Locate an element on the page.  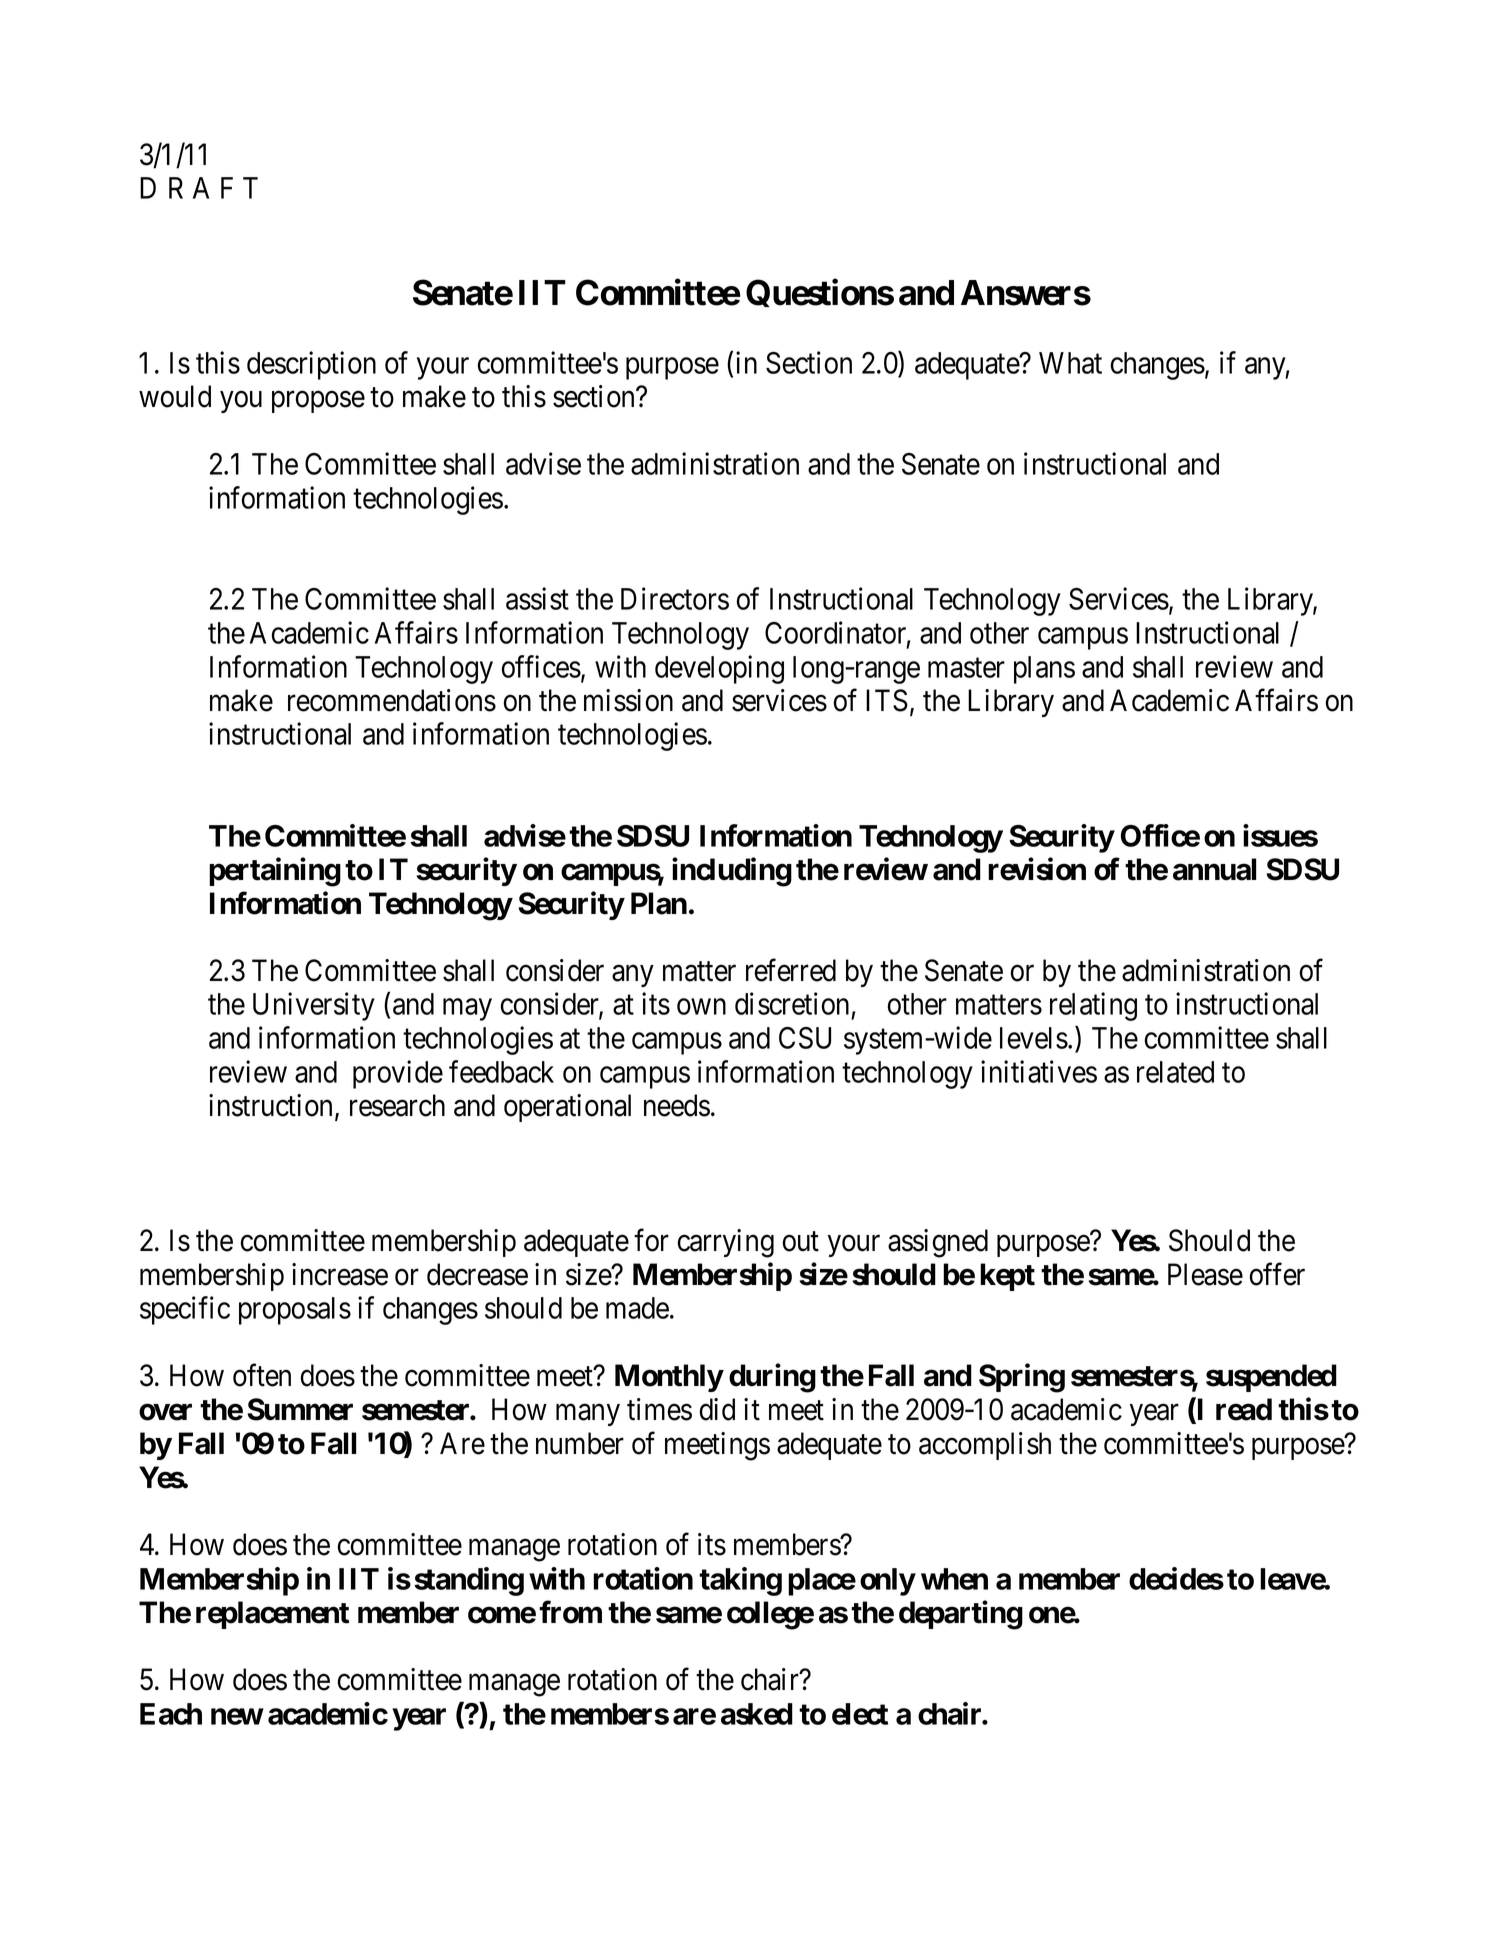
carrying is located at coordinates (726, 1243).
